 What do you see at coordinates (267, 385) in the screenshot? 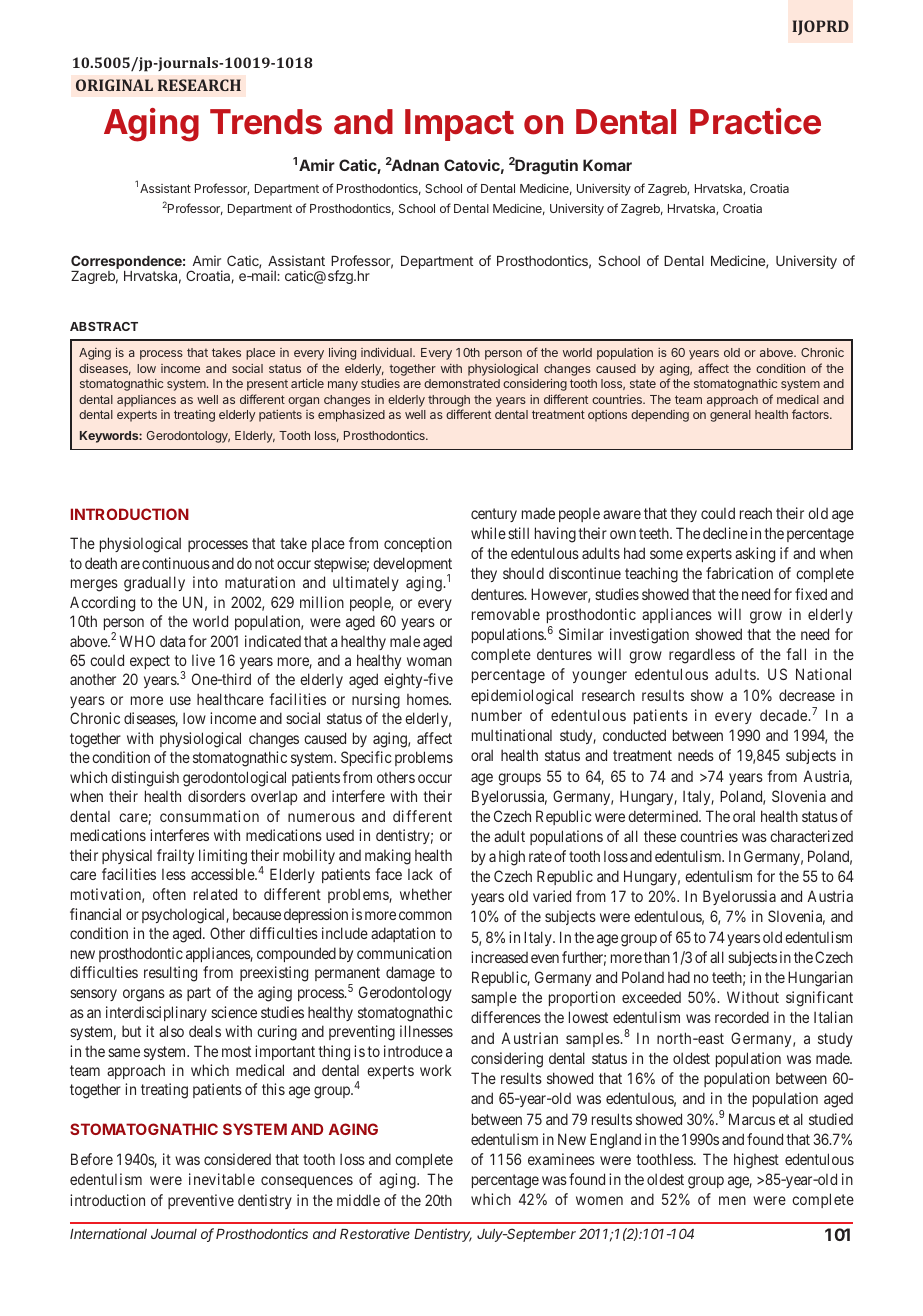
I see `present` at bounding box center [267, 385].
